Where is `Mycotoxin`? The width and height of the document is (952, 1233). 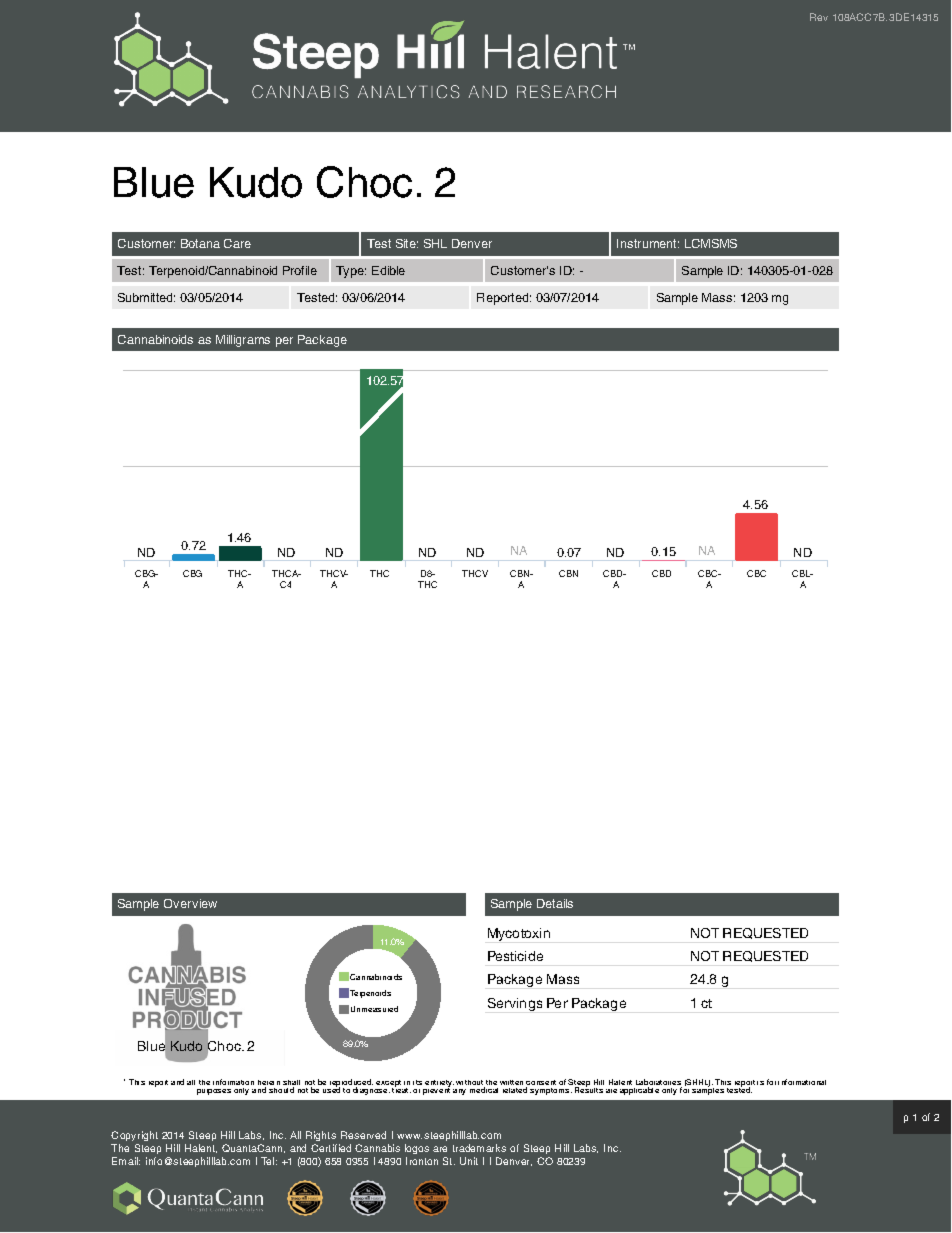 Mycotoxin is located at coordinates (519, 934).
